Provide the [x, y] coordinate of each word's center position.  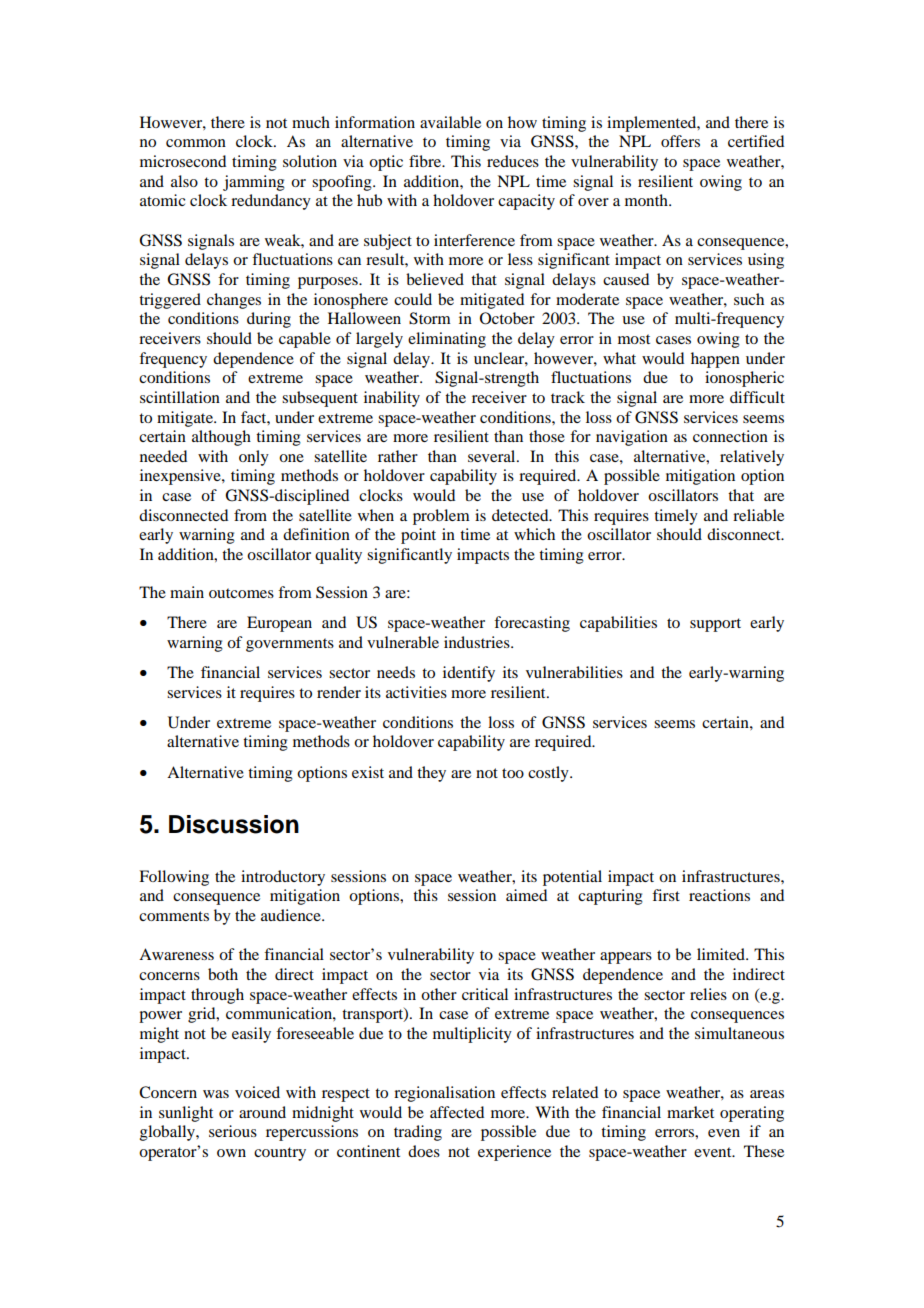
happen [715, 360]
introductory [283, 878]
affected [457, 1112]
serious [233, 1131]
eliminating [447, 340]
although [221, 438]
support [715, 625]
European [279, 624]
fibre [426, 161]
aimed [526, 895]
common [196, 143]
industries [478, 642]
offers [680, 141]
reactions [719, 895]
